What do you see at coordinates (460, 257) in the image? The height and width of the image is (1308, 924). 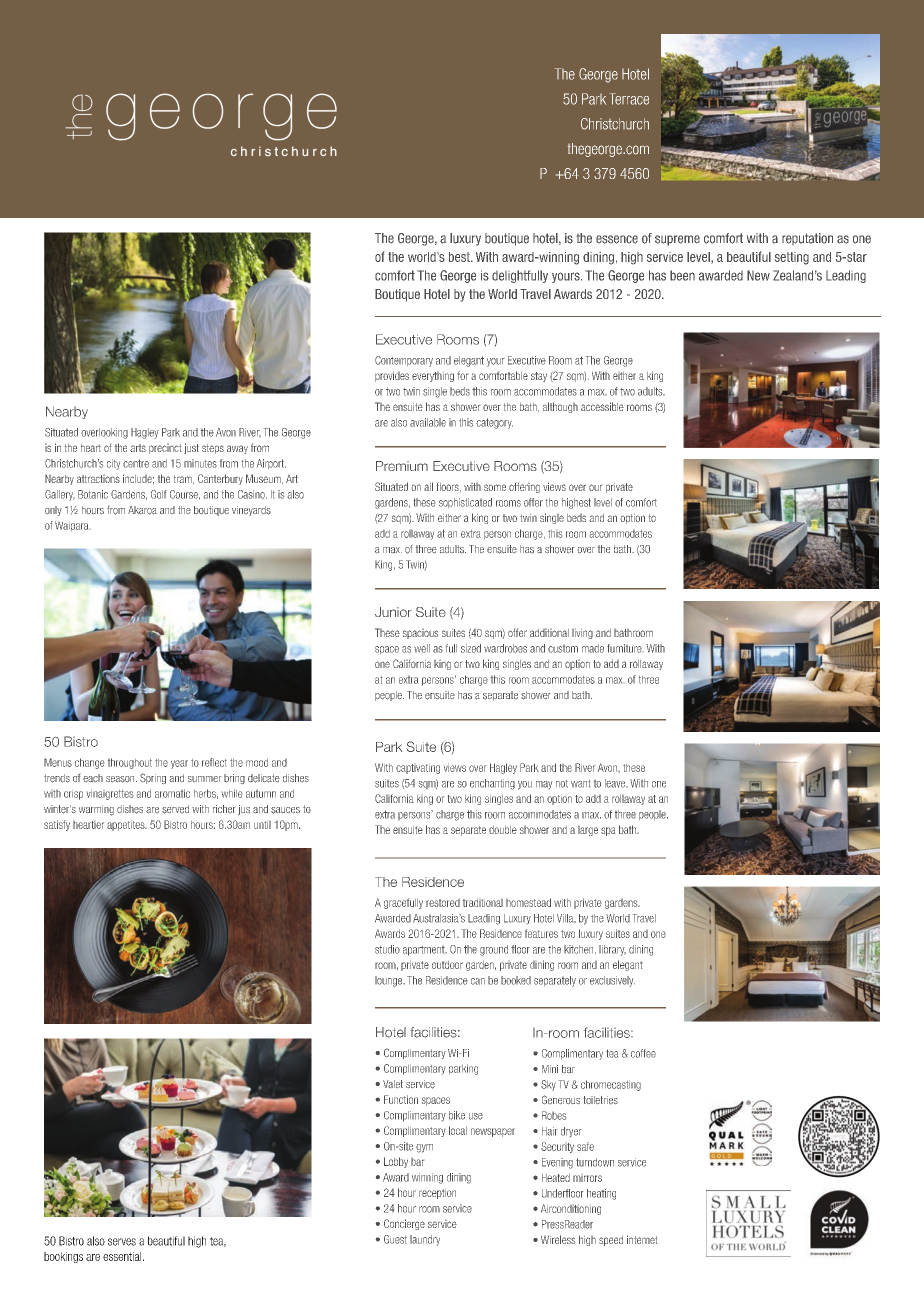 I see `best` at bounding box center [460, 257].
